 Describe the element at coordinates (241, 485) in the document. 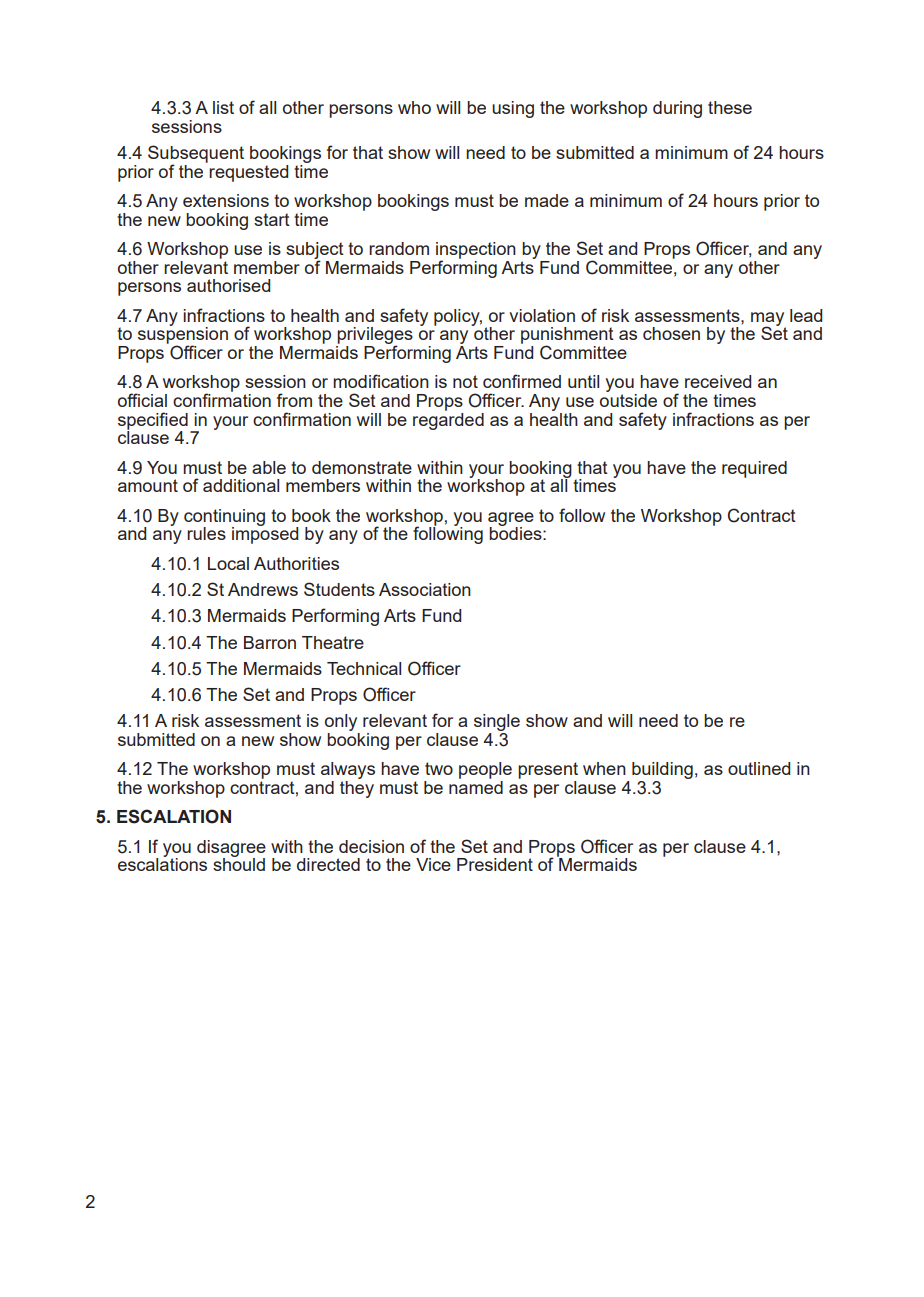

I see `additional` at that location.
